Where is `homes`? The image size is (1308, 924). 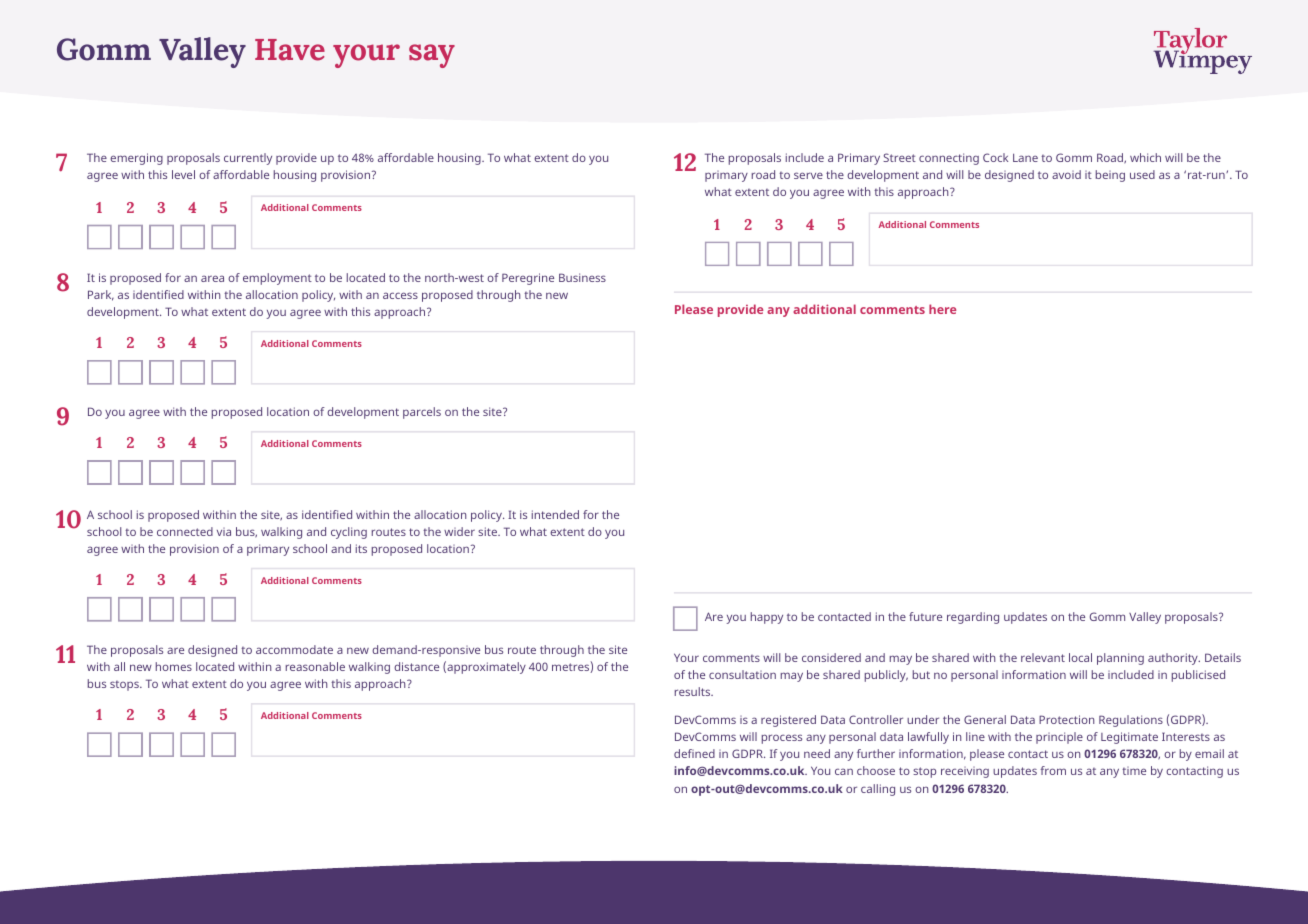 homes is located at coordinates (174, 666).
